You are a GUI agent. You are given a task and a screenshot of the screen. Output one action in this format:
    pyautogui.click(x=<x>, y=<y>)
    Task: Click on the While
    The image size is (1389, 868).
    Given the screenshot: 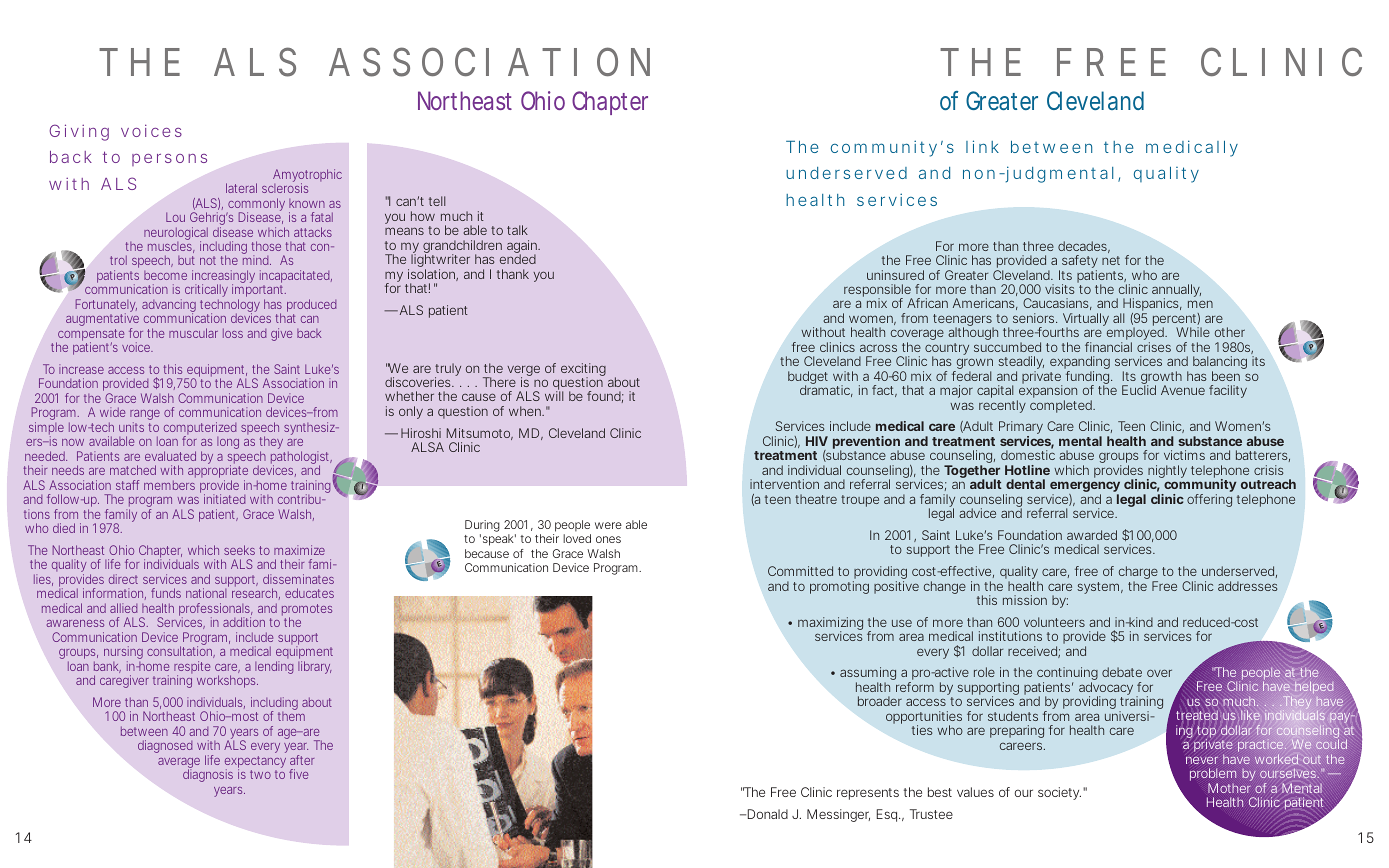 What is the action you would take?
    pyautogui.click(x=1193, y=332)
